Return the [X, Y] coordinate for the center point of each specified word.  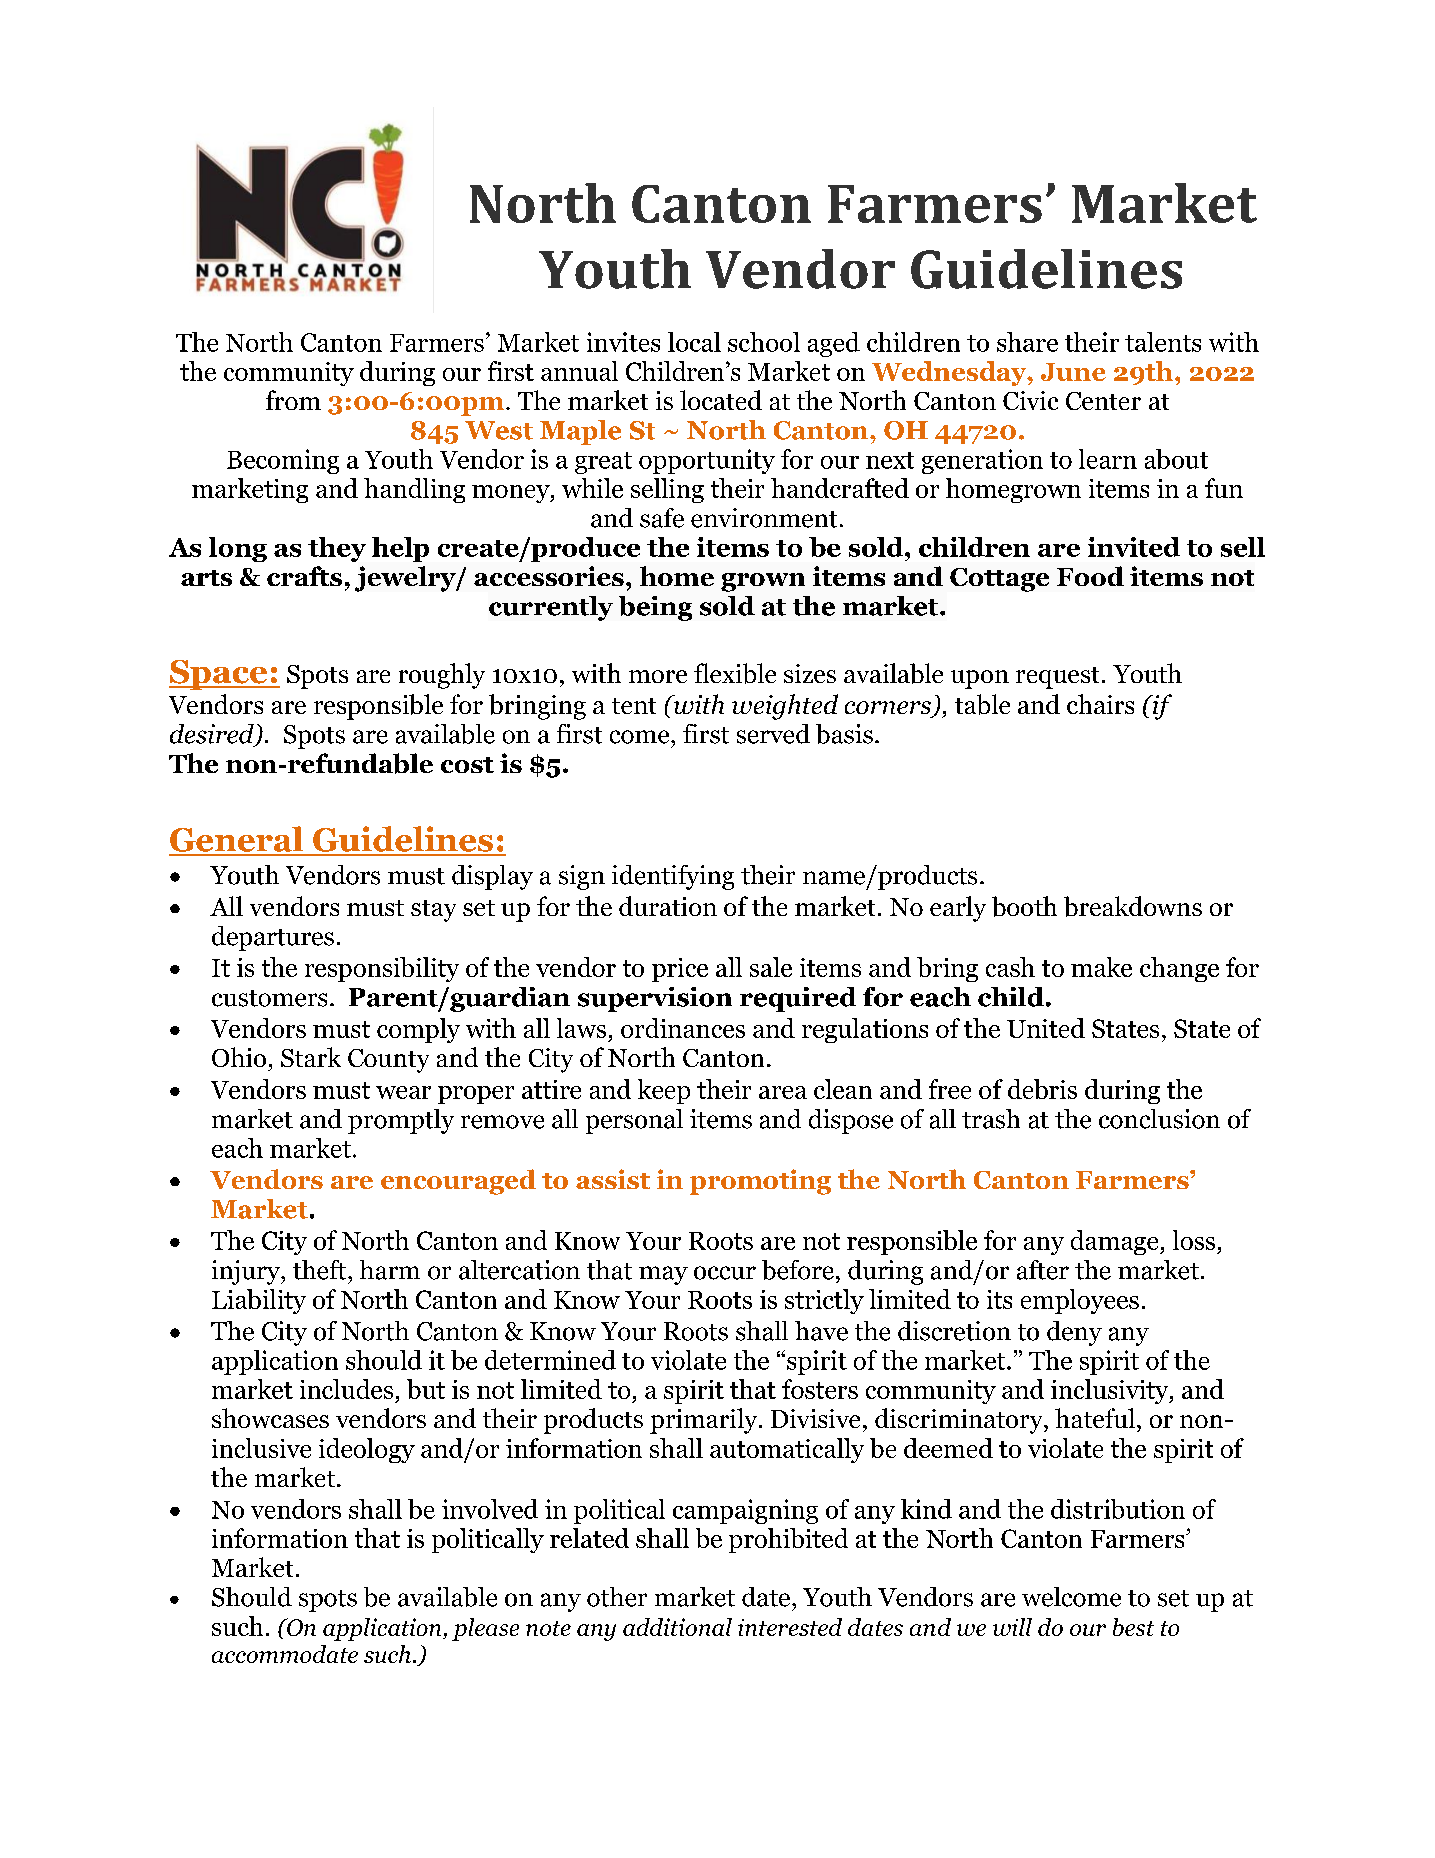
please [485, 1629]
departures [273, 938]
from [293, 400]
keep [664, 1091]
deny [1074, 1333]
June [1073, 372]
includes [346, 1389]
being [655, 608]
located [721, 400]
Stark [311, 1057]
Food [1090, 576]
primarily [705, 1421]
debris [1042, 1089]
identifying [673, 877]
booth [1024, 906]
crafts [304, 576]
